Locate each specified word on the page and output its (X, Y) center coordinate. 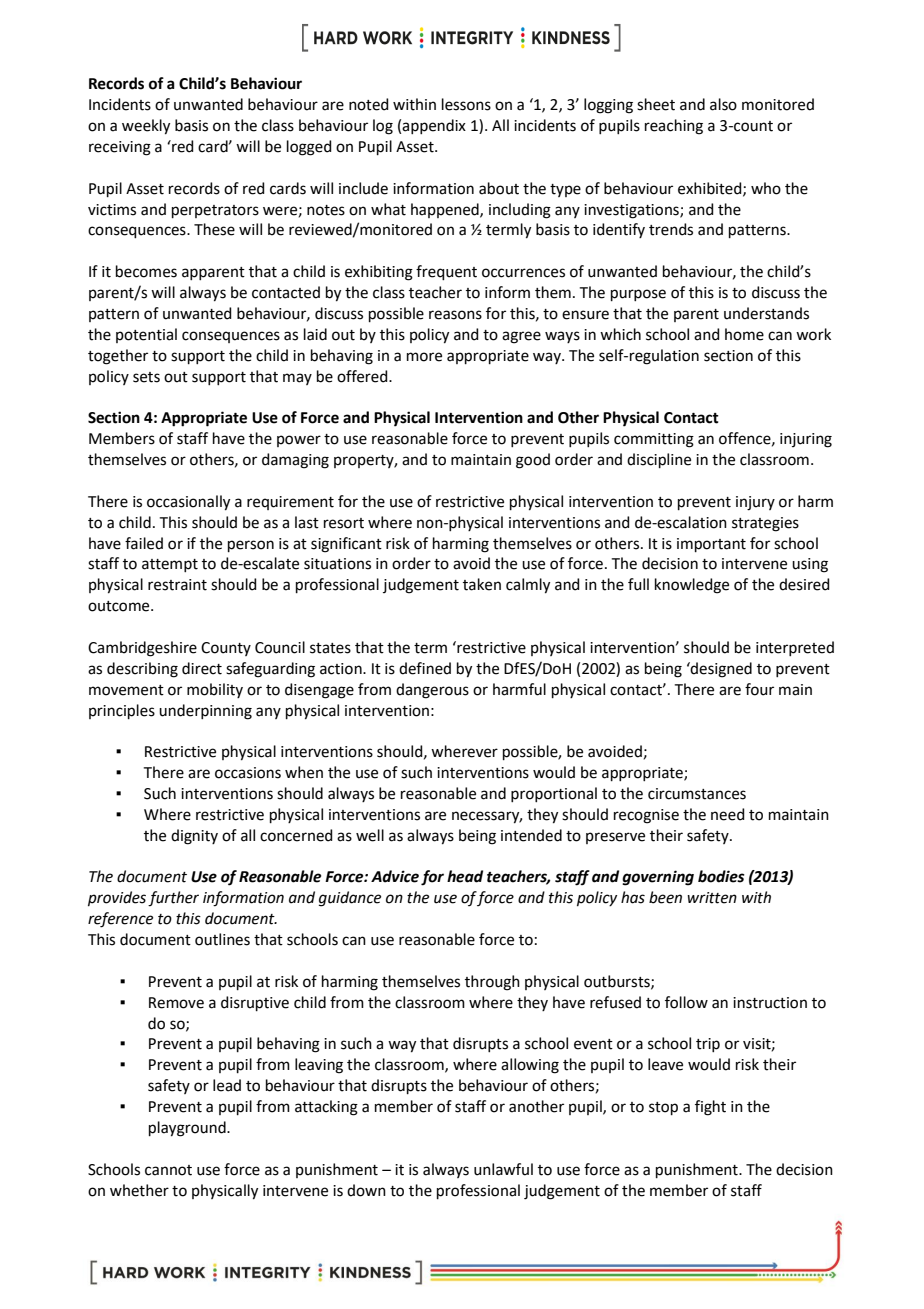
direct (202, 668)
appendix (434, 126)
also (723, 104)
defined (425, 668)
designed (720, 670)
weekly (146, 127)
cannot (168, 1170)
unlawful (503, 1169)
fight (710, 1108)
